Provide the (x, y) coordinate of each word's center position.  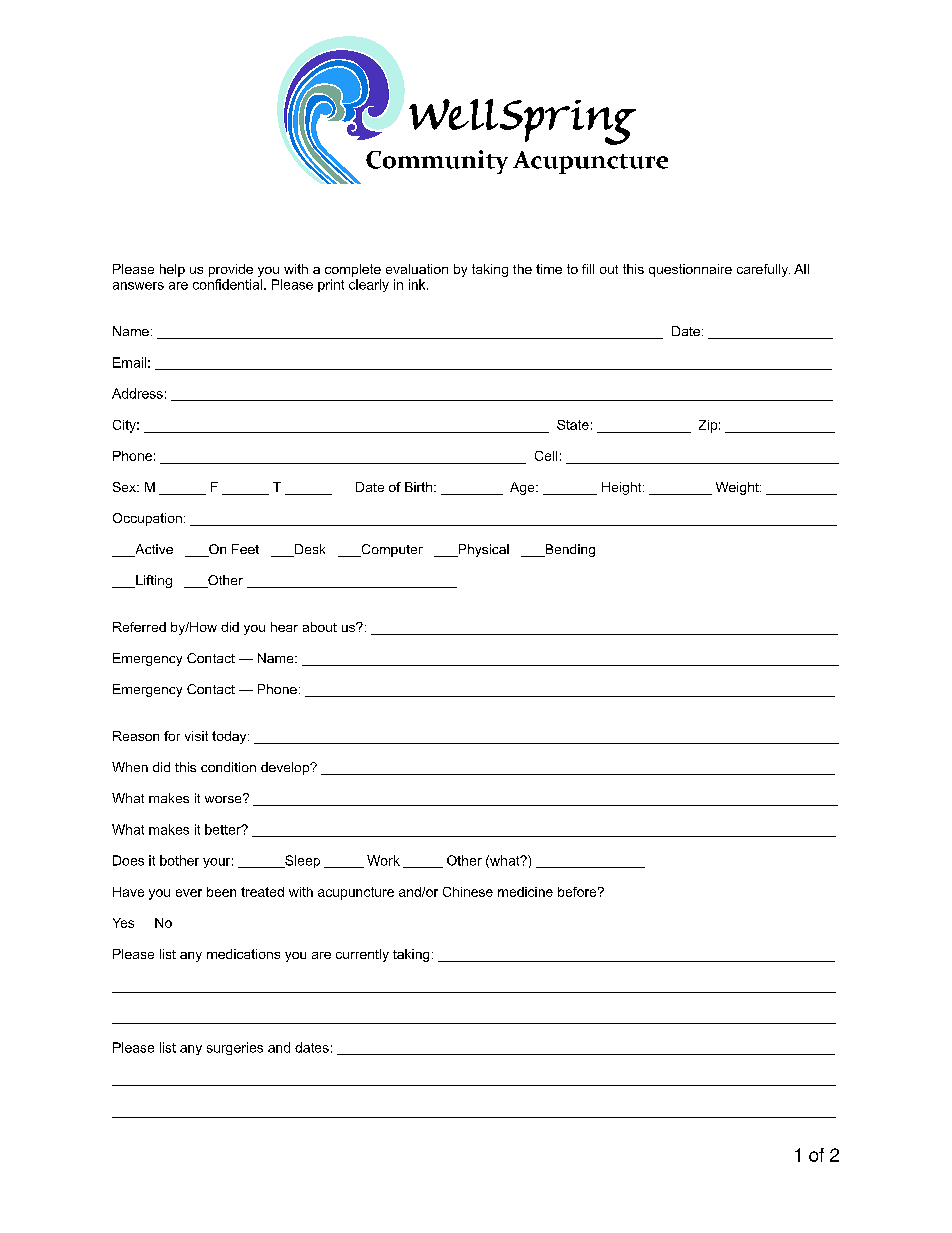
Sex (125, 487)
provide (231, 270)
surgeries (235, 1048)
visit (196, 736)
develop (286, 768)
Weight (738, 488)
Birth (418, 487)
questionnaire (690, 270)
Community (437, 162)
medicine (525, 892)
